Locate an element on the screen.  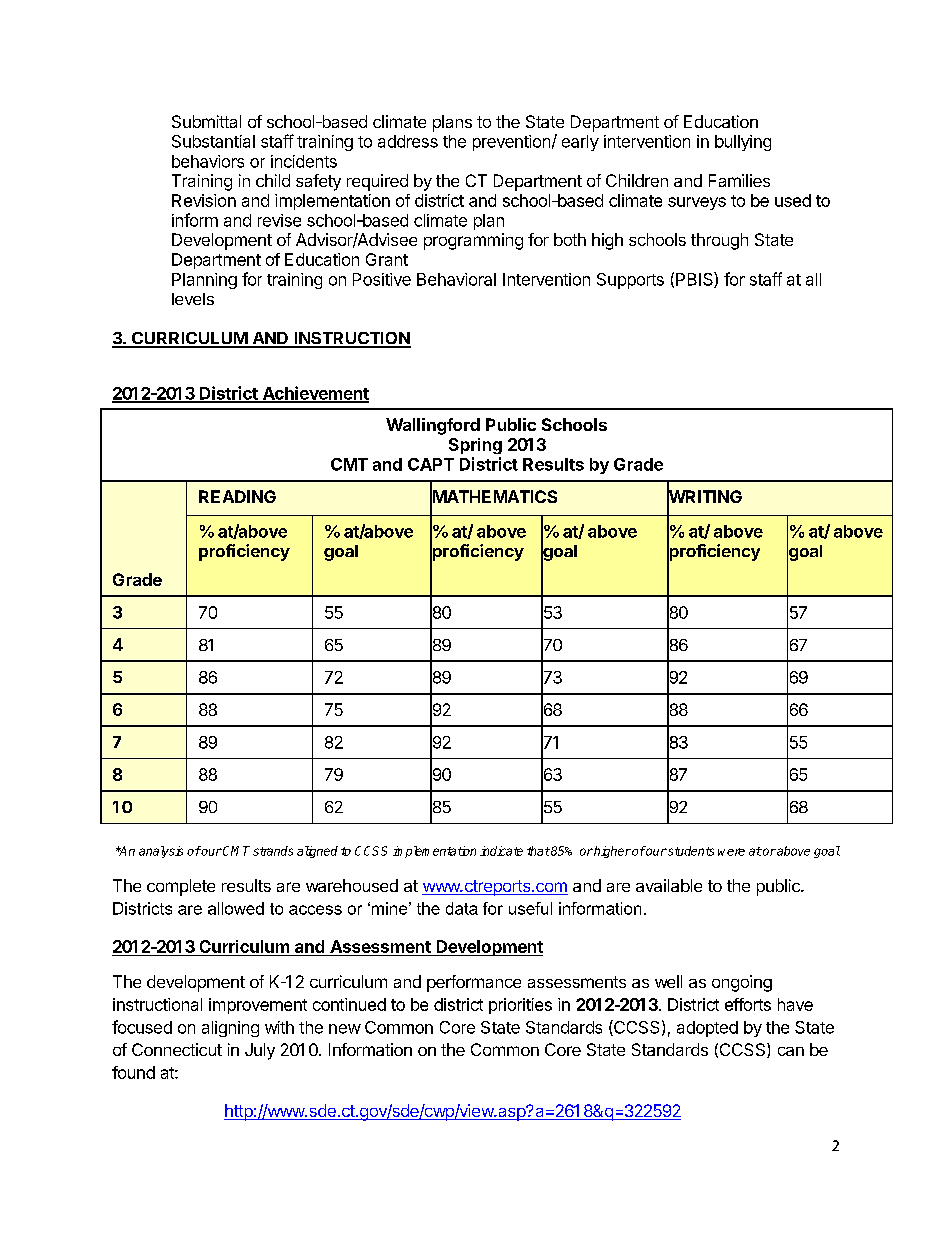
Spring is located at coordinates (475, 446).
